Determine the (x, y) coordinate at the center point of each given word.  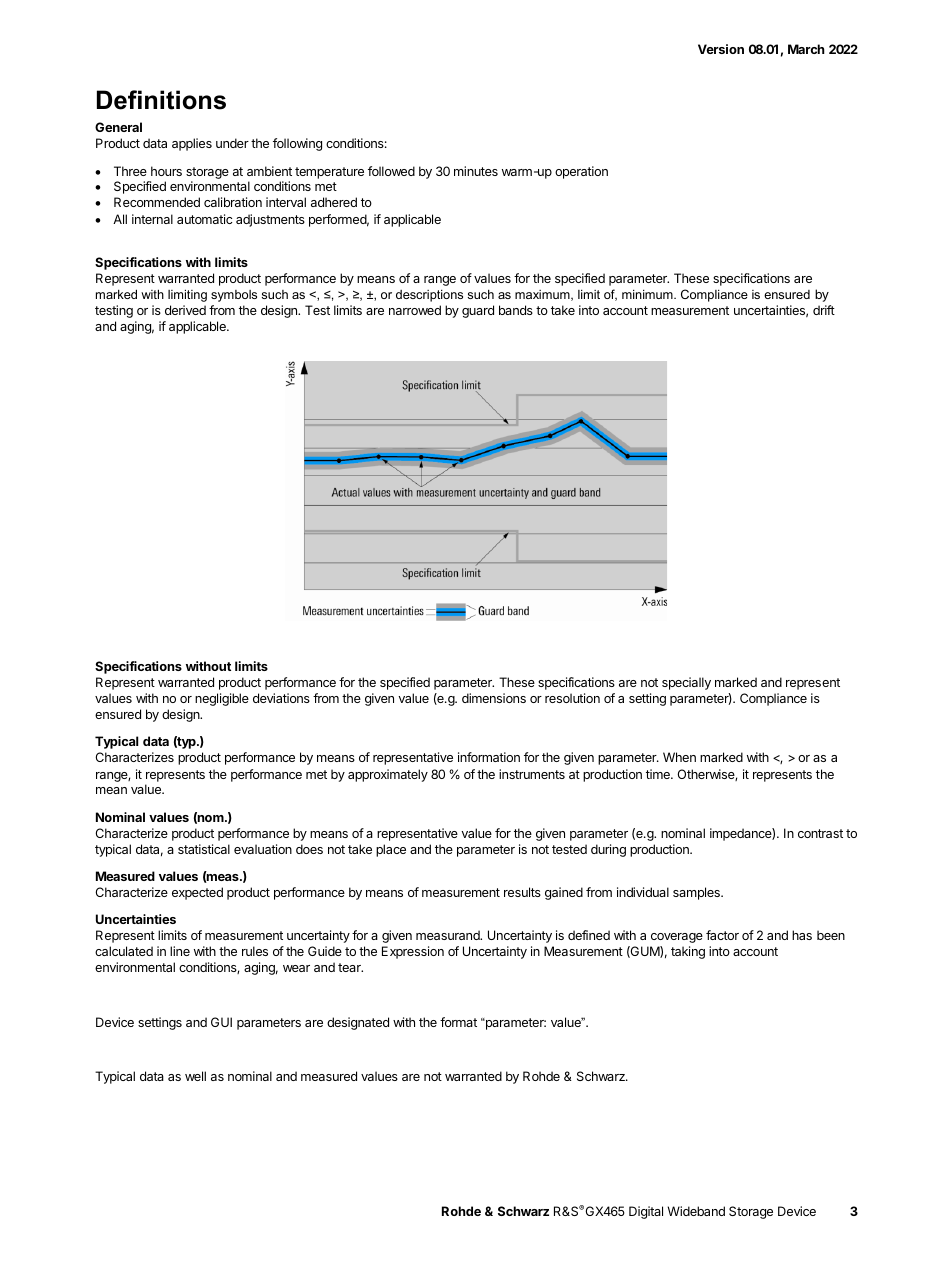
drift (824, 310)
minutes (476, 171)
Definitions (161, 100)
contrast (820, 833)
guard (478, 311)
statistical (204, 849)
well (195, 1076)
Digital (646, 1212)
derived (185, 310)
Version (721, 49)
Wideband (696, 1211)
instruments (532, 774)
